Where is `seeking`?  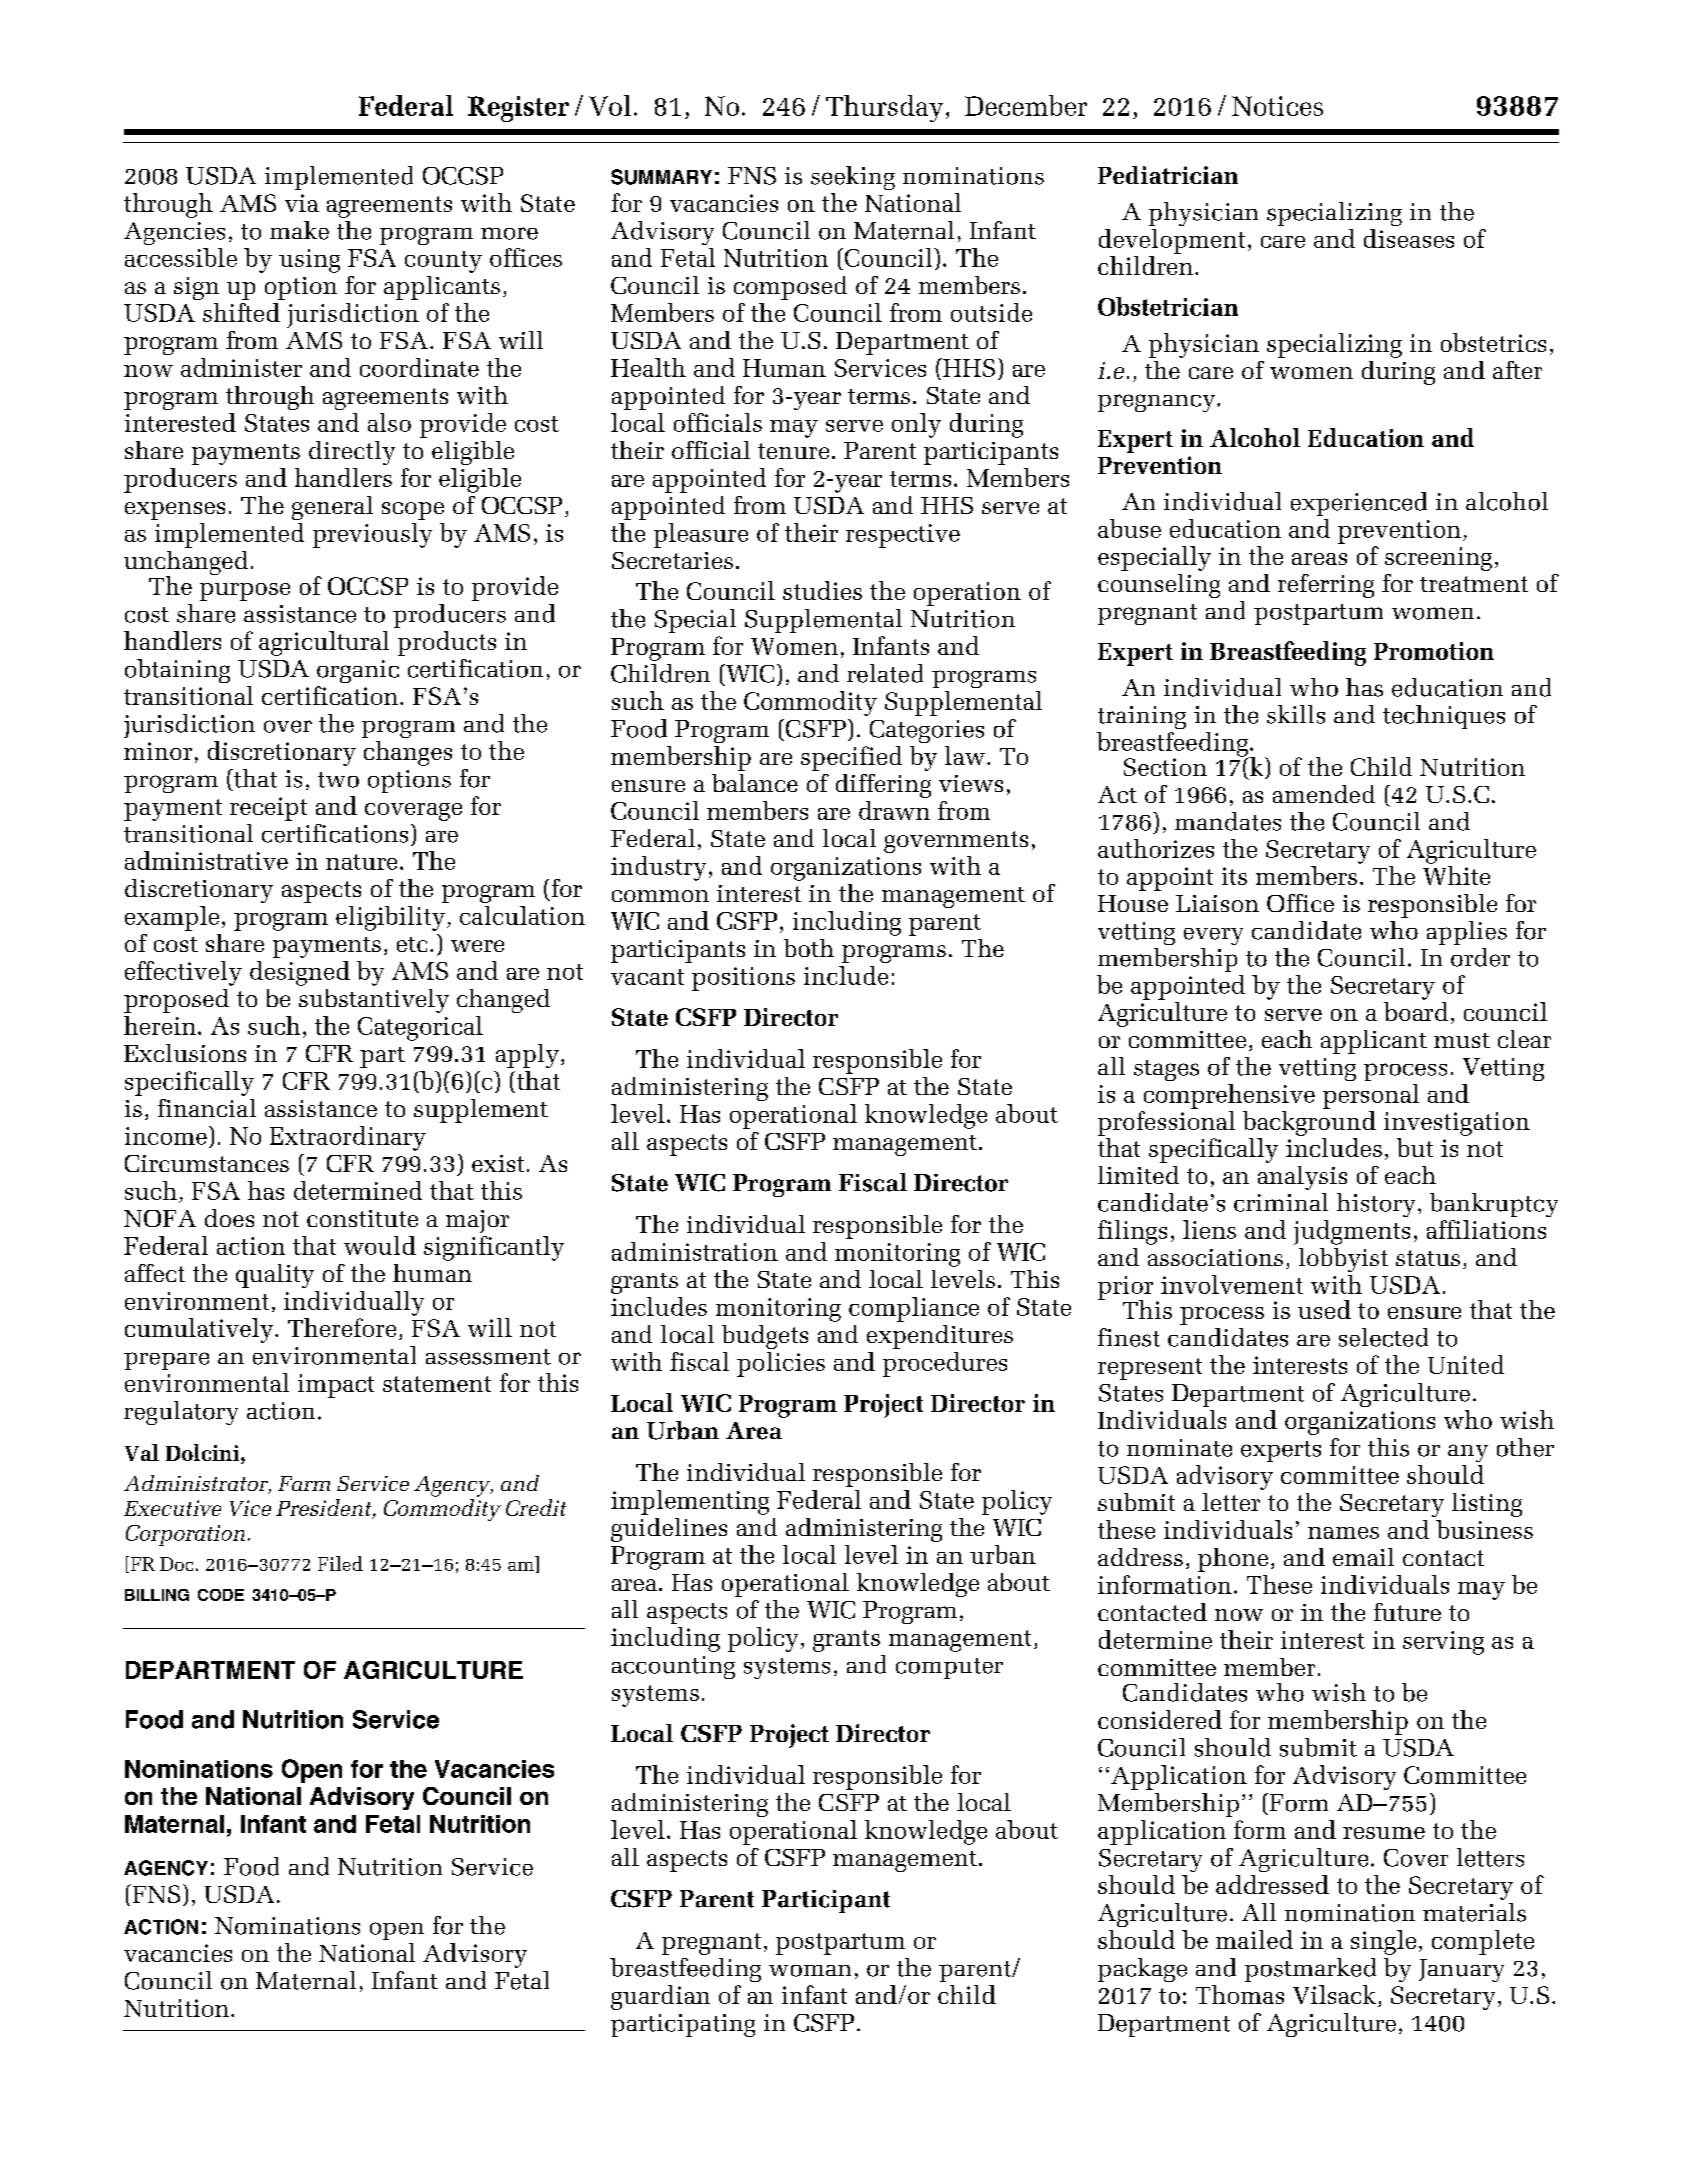
seeking is located at coordinates (853, 178).
